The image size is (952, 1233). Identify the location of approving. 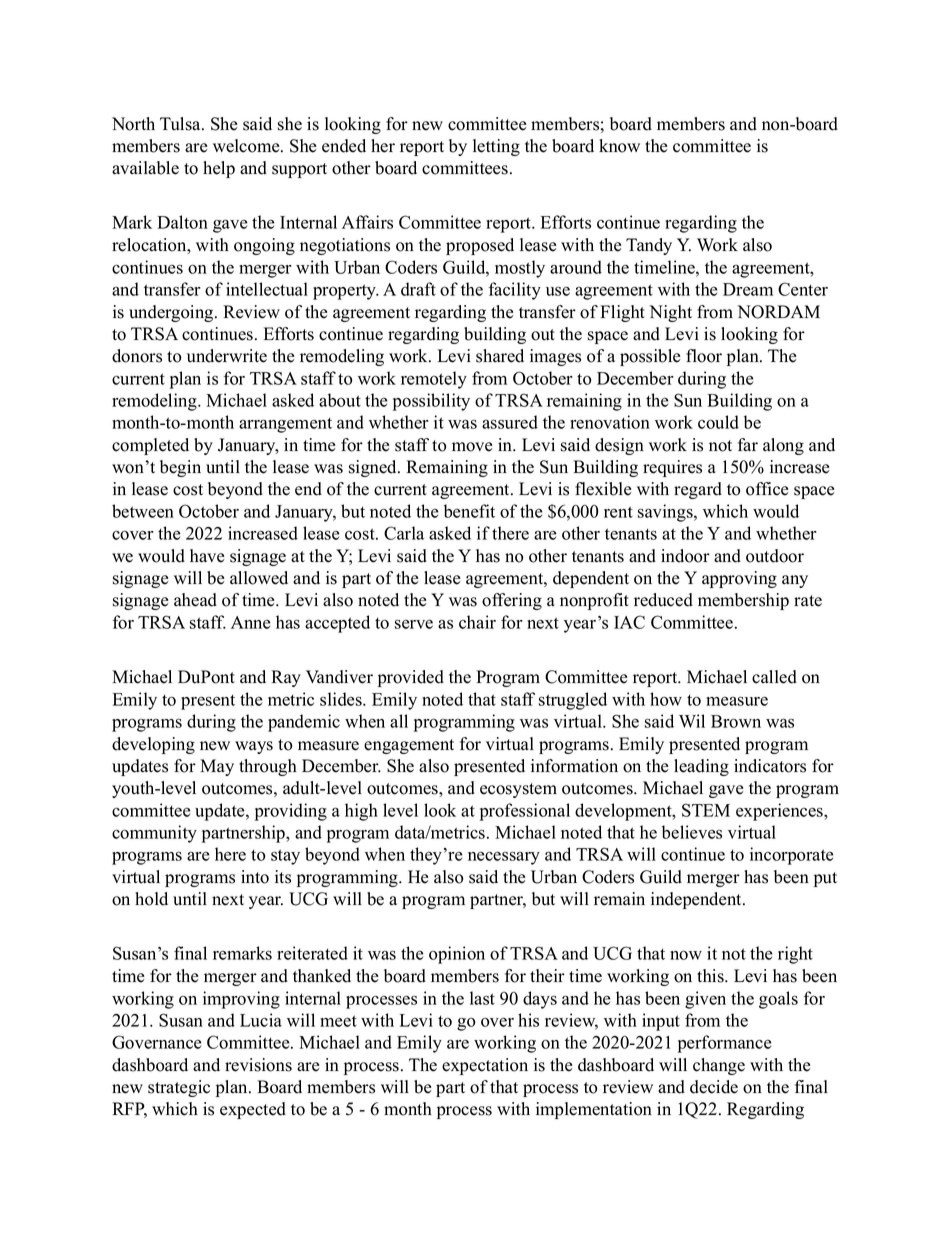
(739, 579).
